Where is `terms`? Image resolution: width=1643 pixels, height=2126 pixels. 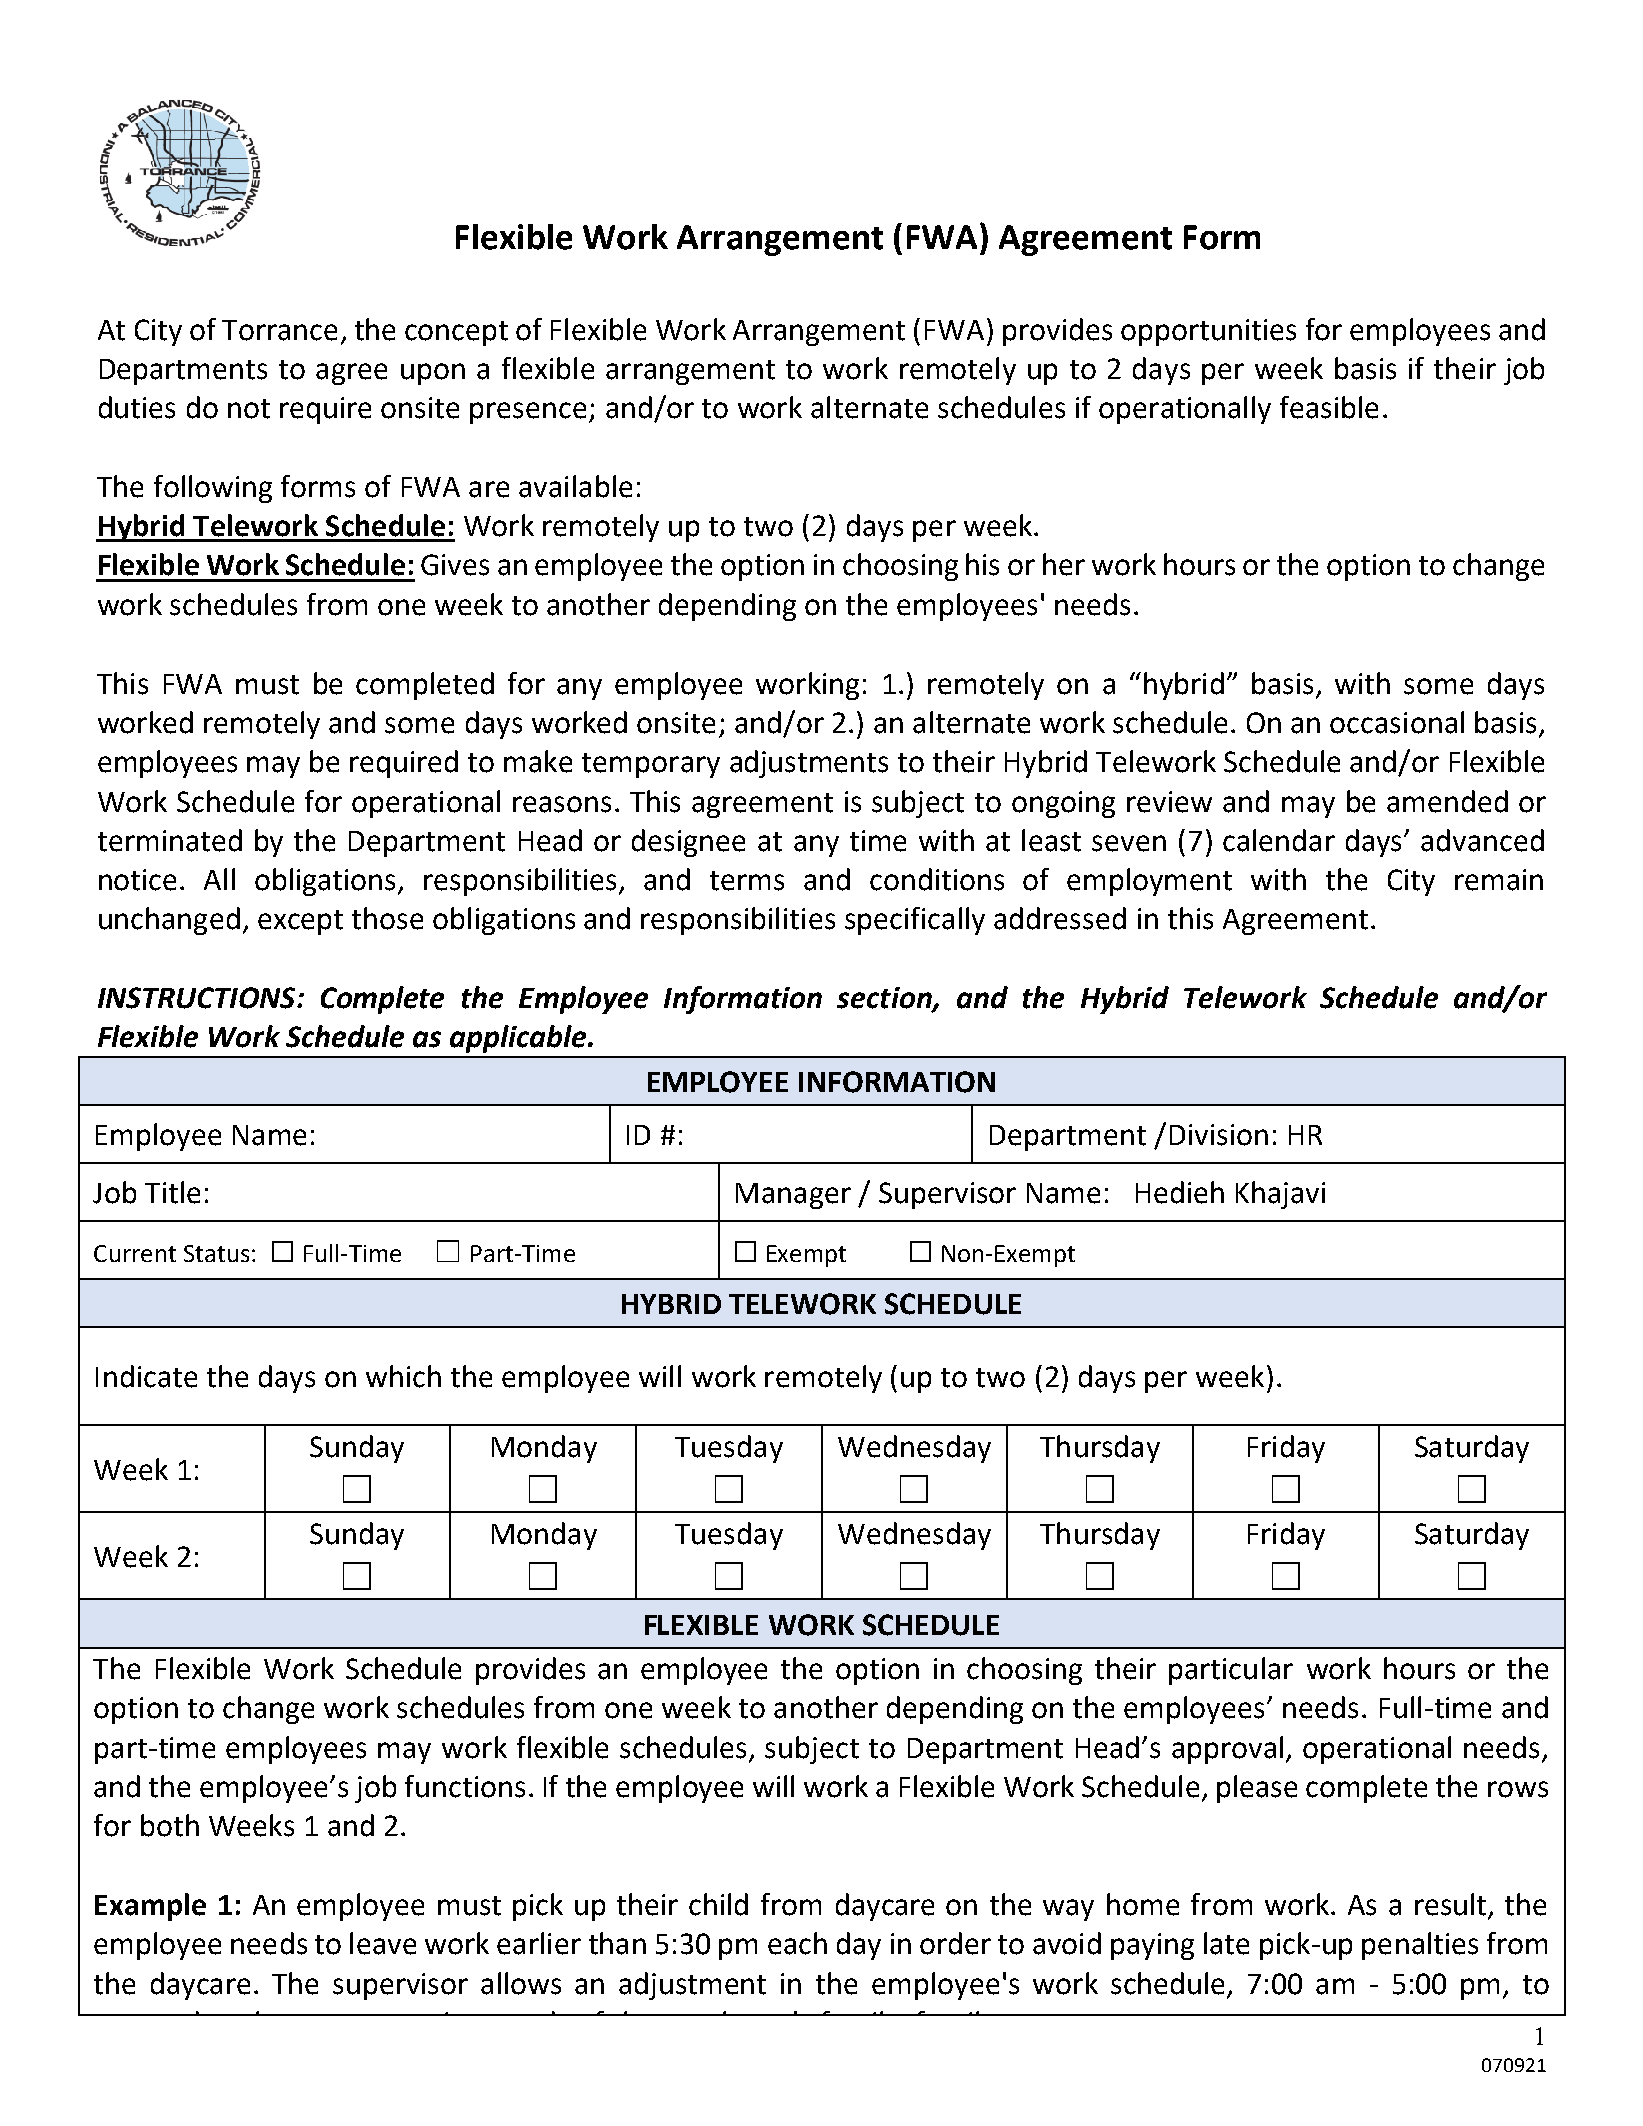
terms is located at coordinates (747, 881).
